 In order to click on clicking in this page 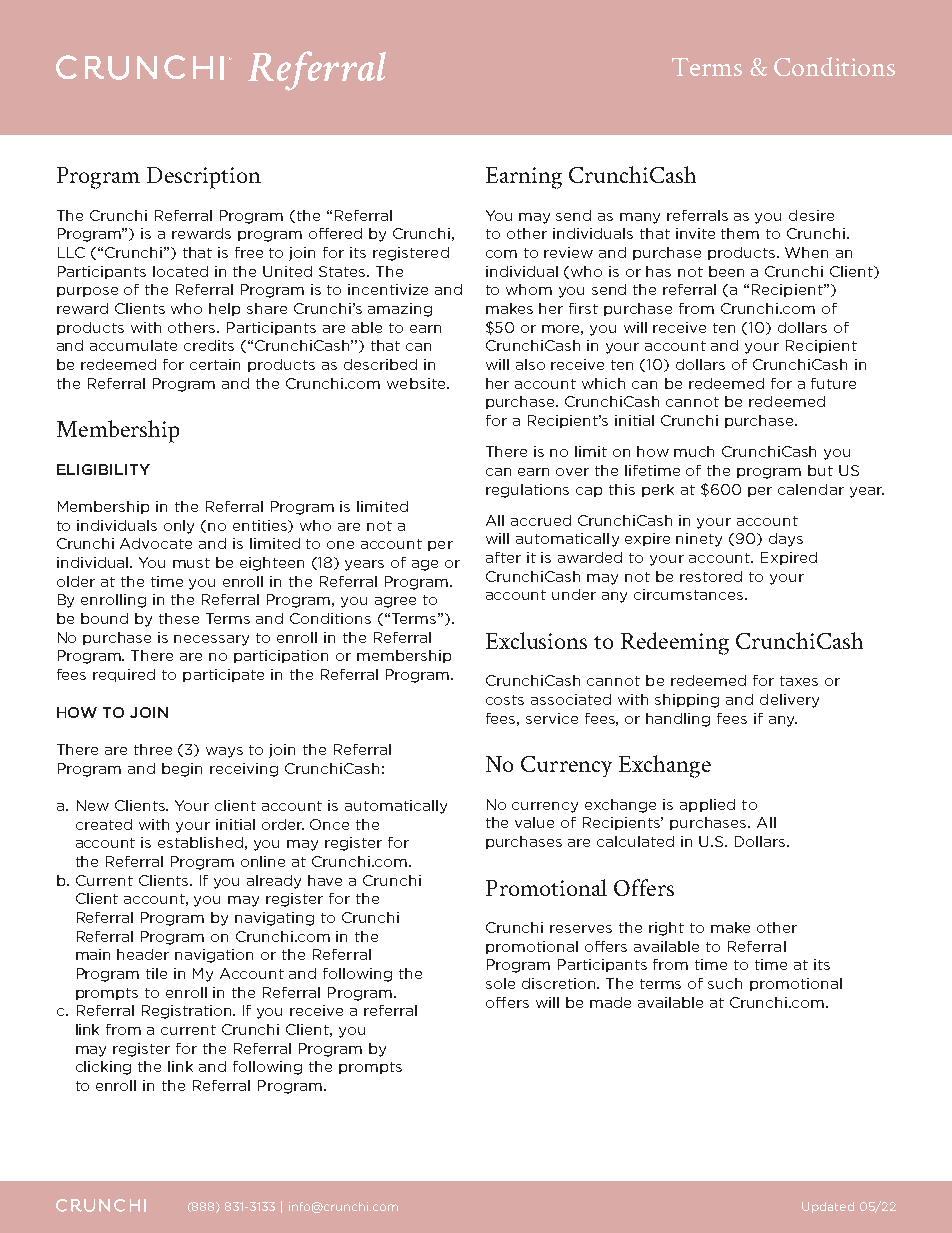, I will do `click(103, 1068)`.
